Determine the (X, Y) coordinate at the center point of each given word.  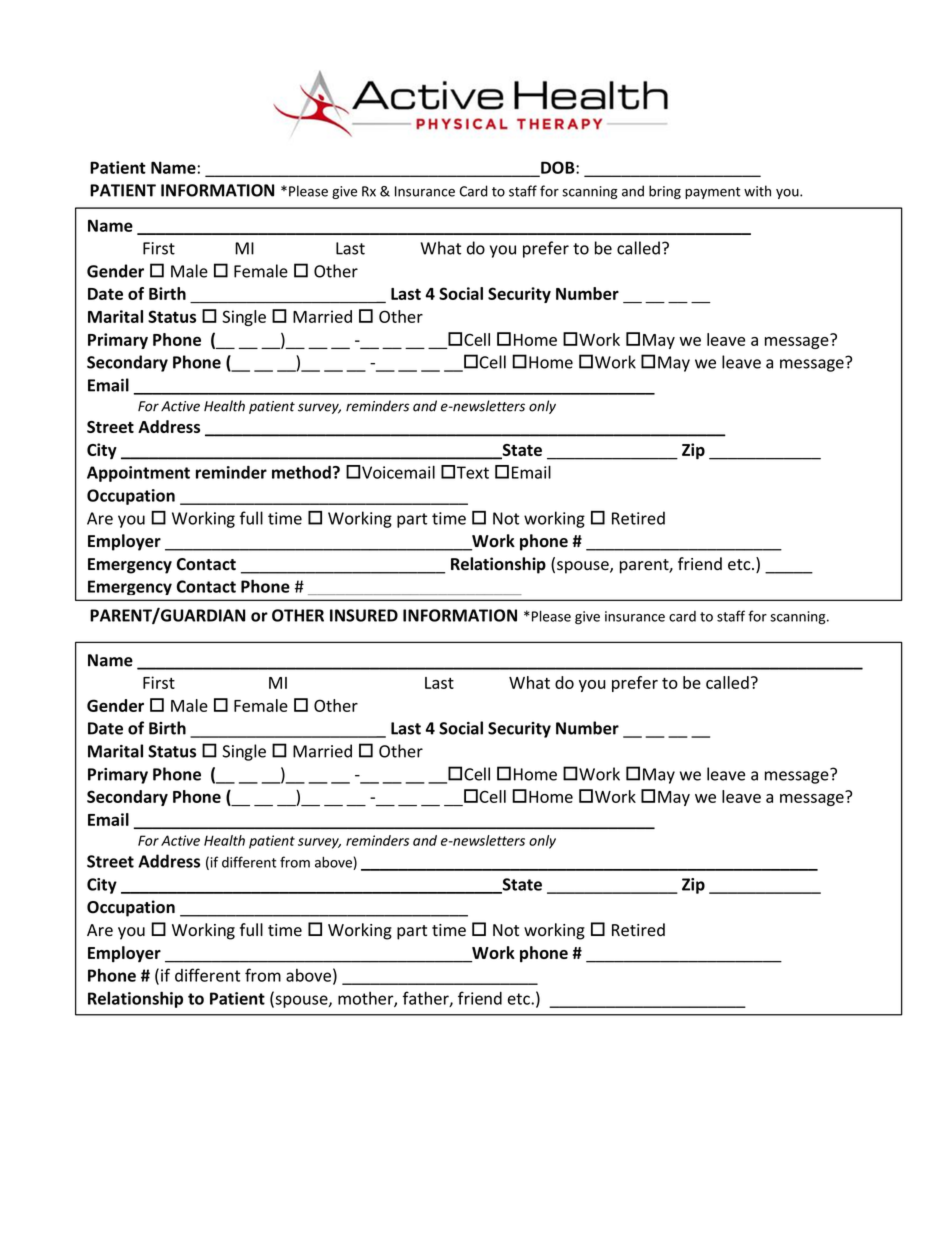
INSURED (364, 615)
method (301, 472)
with (757, 191)
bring (665, 192)
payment (713, 193)
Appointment (138, 474)
